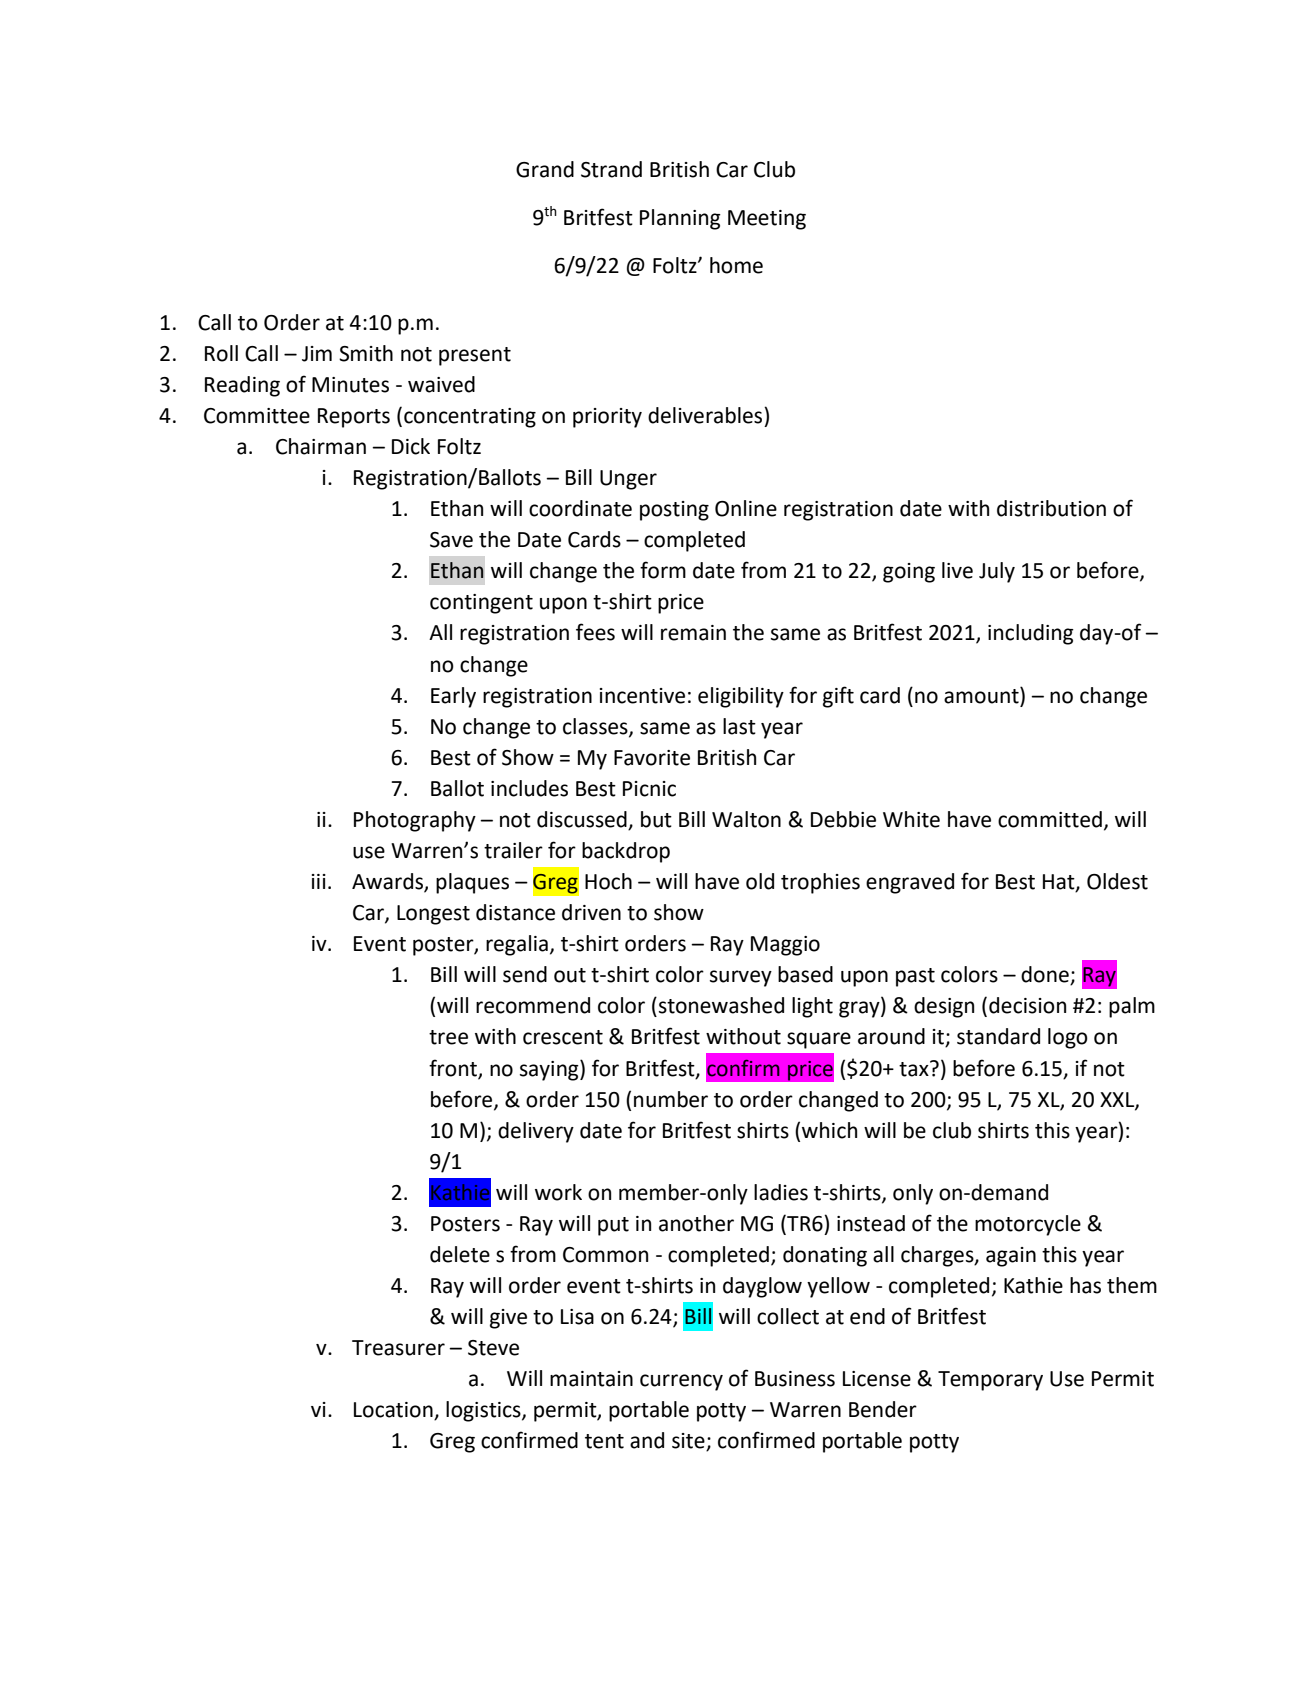 This screenshot has height=1698, width=1312. Describe the element at coordinates (415, 821) in the screenshot. I see `Photography` at that location.
